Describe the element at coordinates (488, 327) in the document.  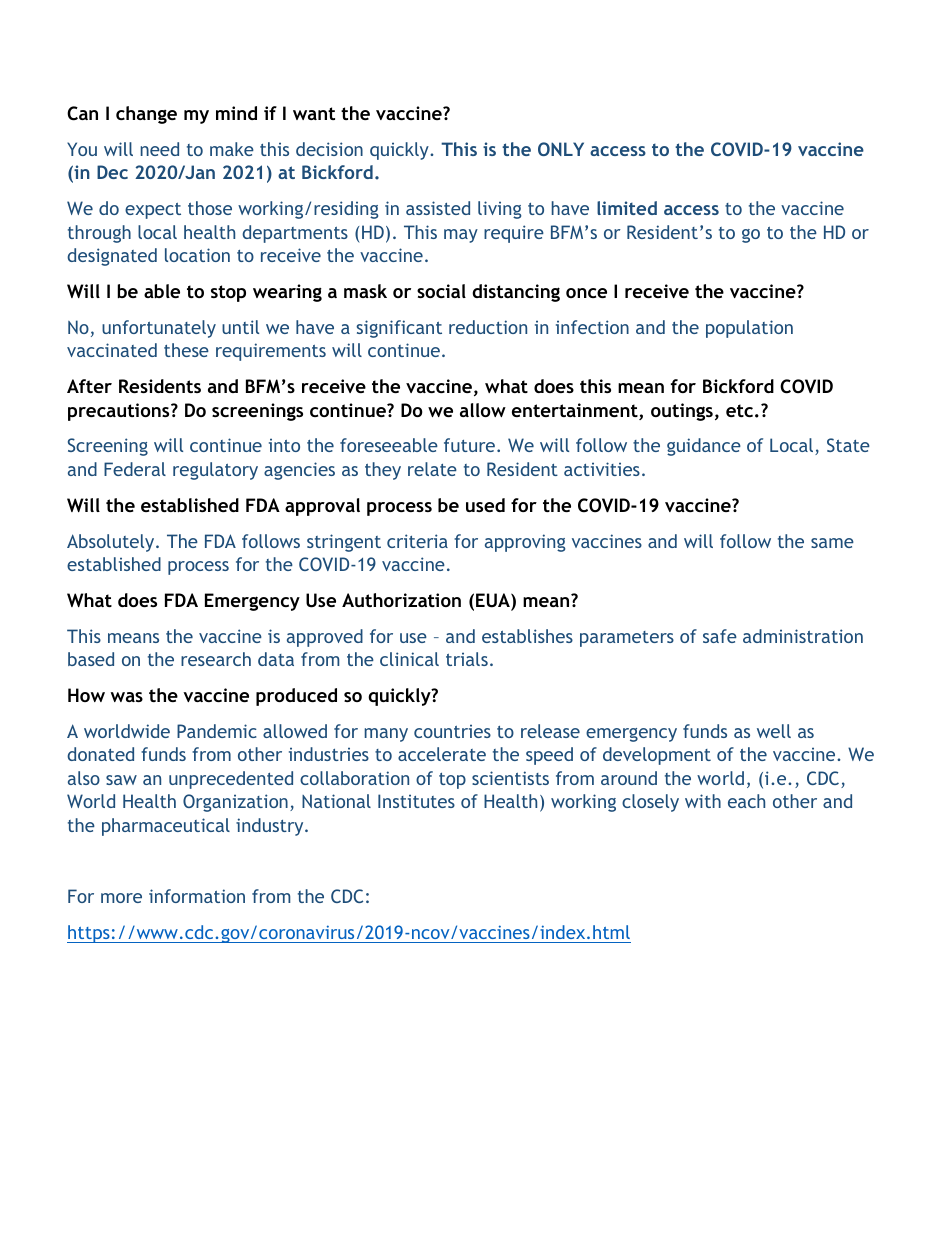
I see `reduction` at that location.
